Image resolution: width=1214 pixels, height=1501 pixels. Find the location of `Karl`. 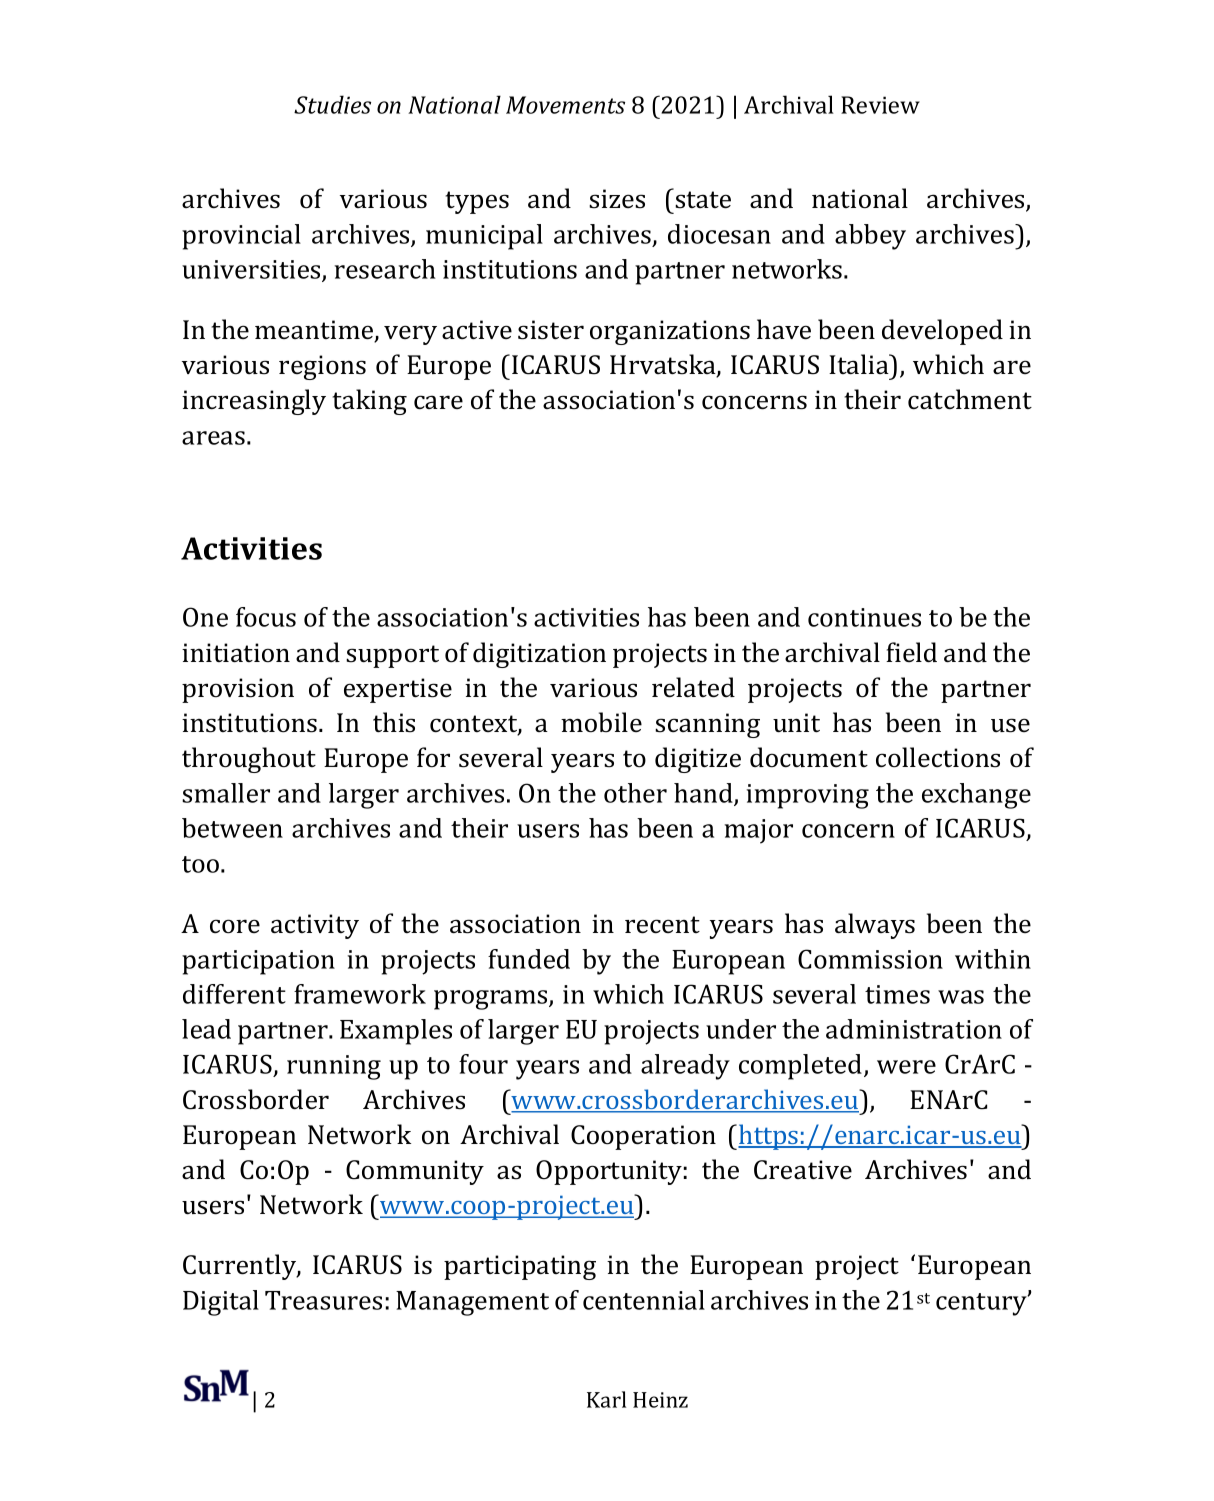

Karl is located at coordinates (606, 1399).
